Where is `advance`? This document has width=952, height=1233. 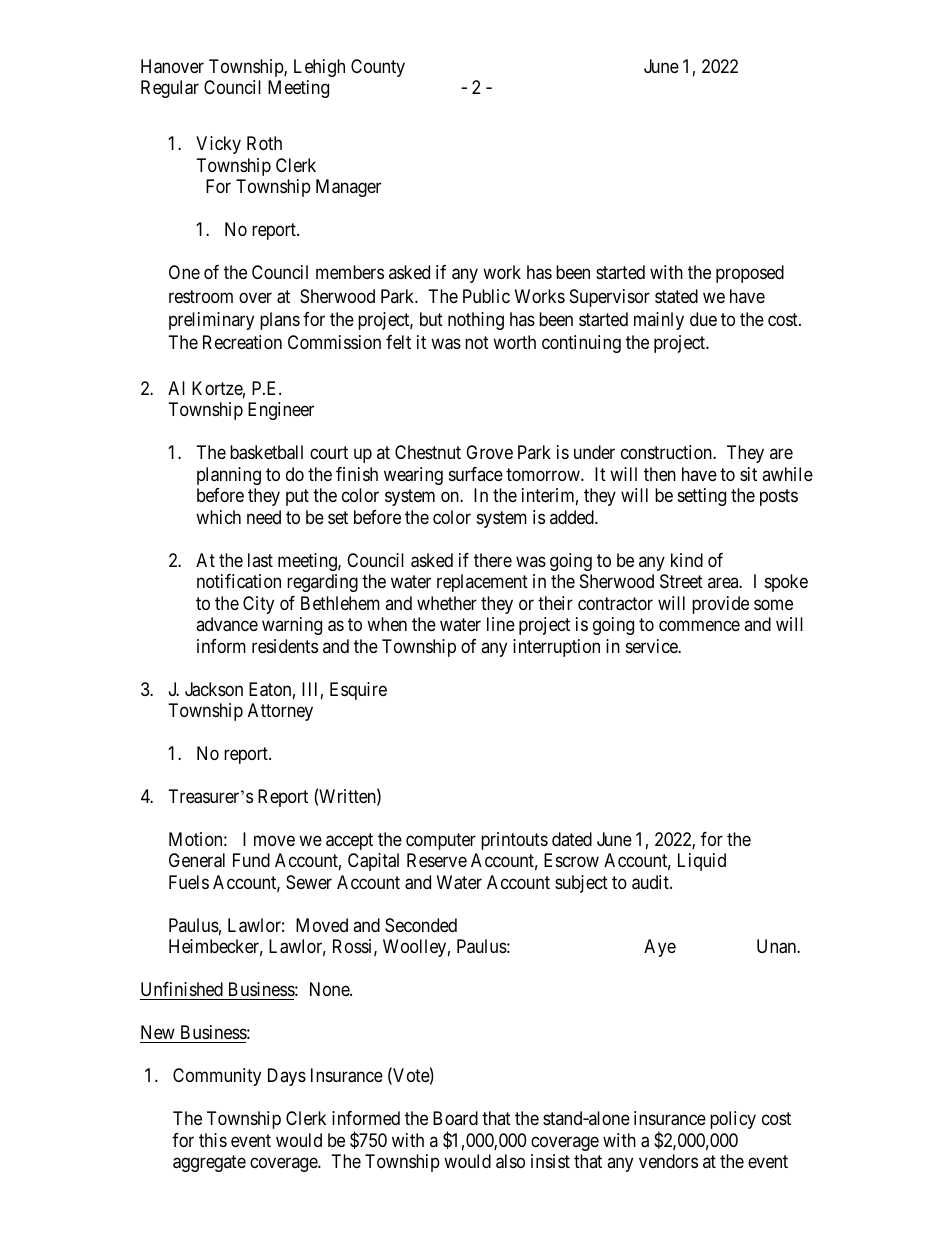 advance is located at coordinates (227, 624).
